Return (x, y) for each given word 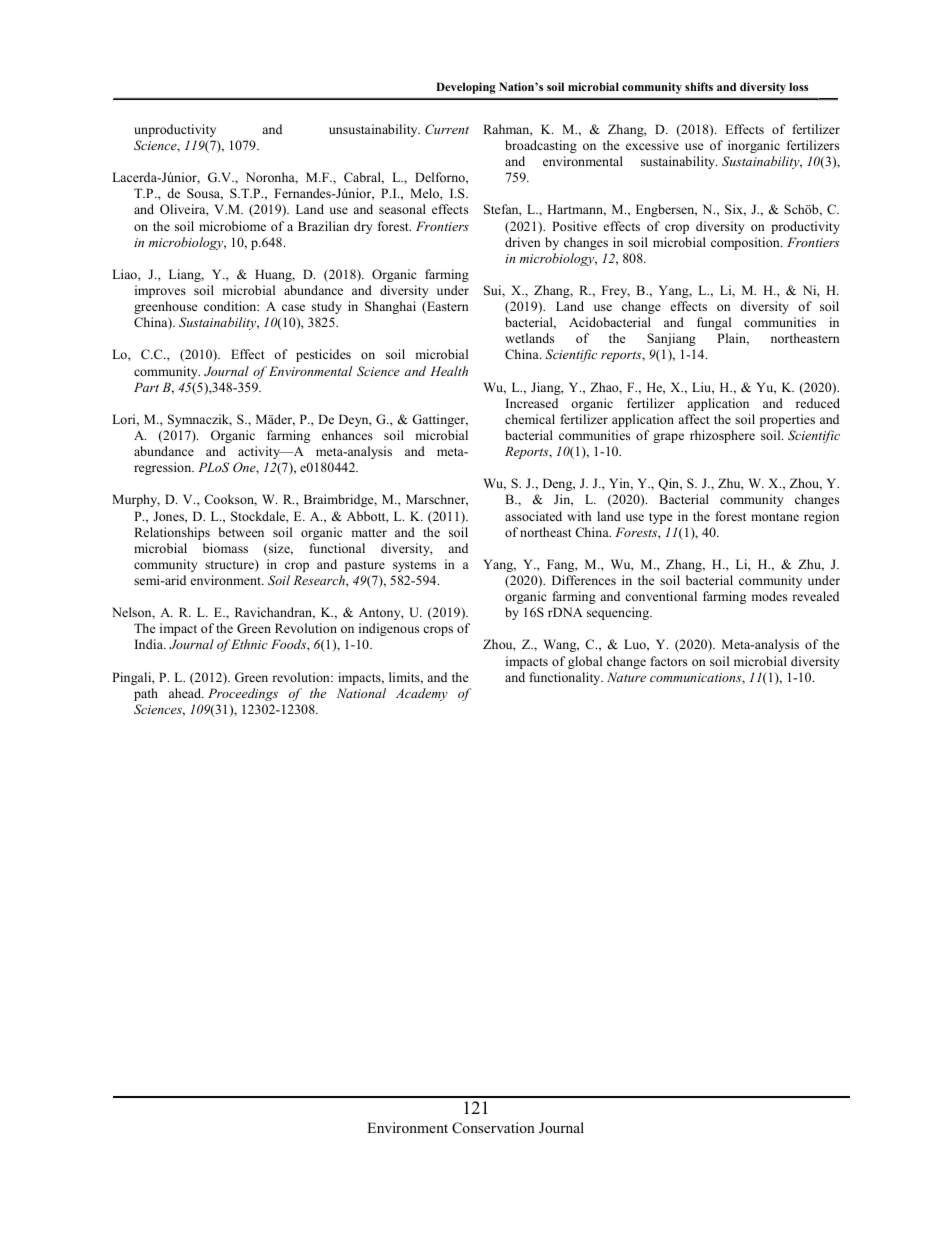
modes (769, 596)
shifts (699, 86)
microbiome (232, 226)
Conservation (493, 1128)
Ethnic (249, 644)
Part (146, 387)
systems (414, 566)
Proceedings (243, 694)
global (585, 662)
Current (447, 129)
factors (669, 661)
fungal (714, 323)
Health (449, 371)
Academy (422, 694)
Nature (626, 677)
